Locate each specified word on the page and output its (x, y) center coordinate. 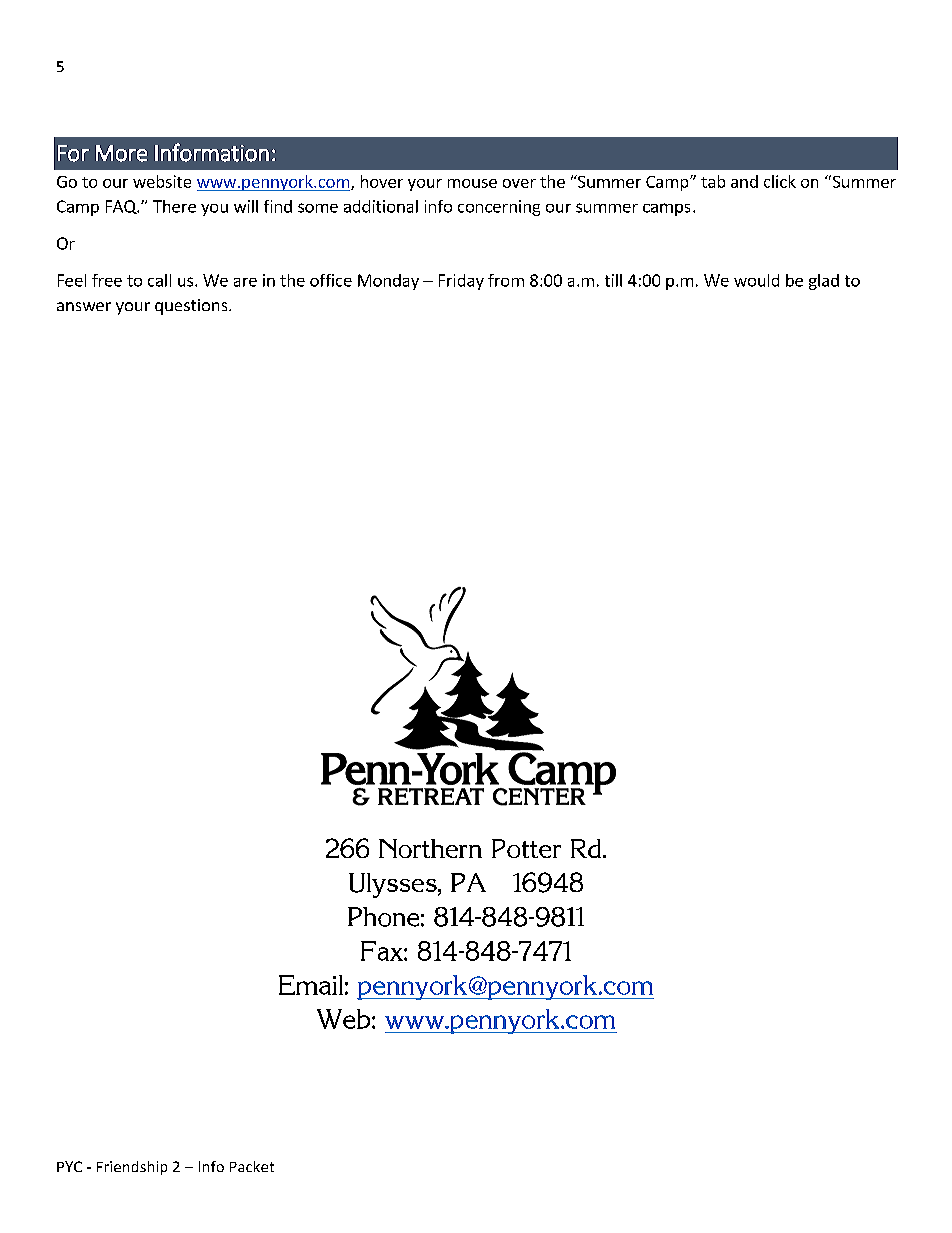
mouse (472, 183)
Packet (252, 1166)
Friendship (132, 1168)
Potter (526, 848)
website (162, 181)
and (744, 181)
